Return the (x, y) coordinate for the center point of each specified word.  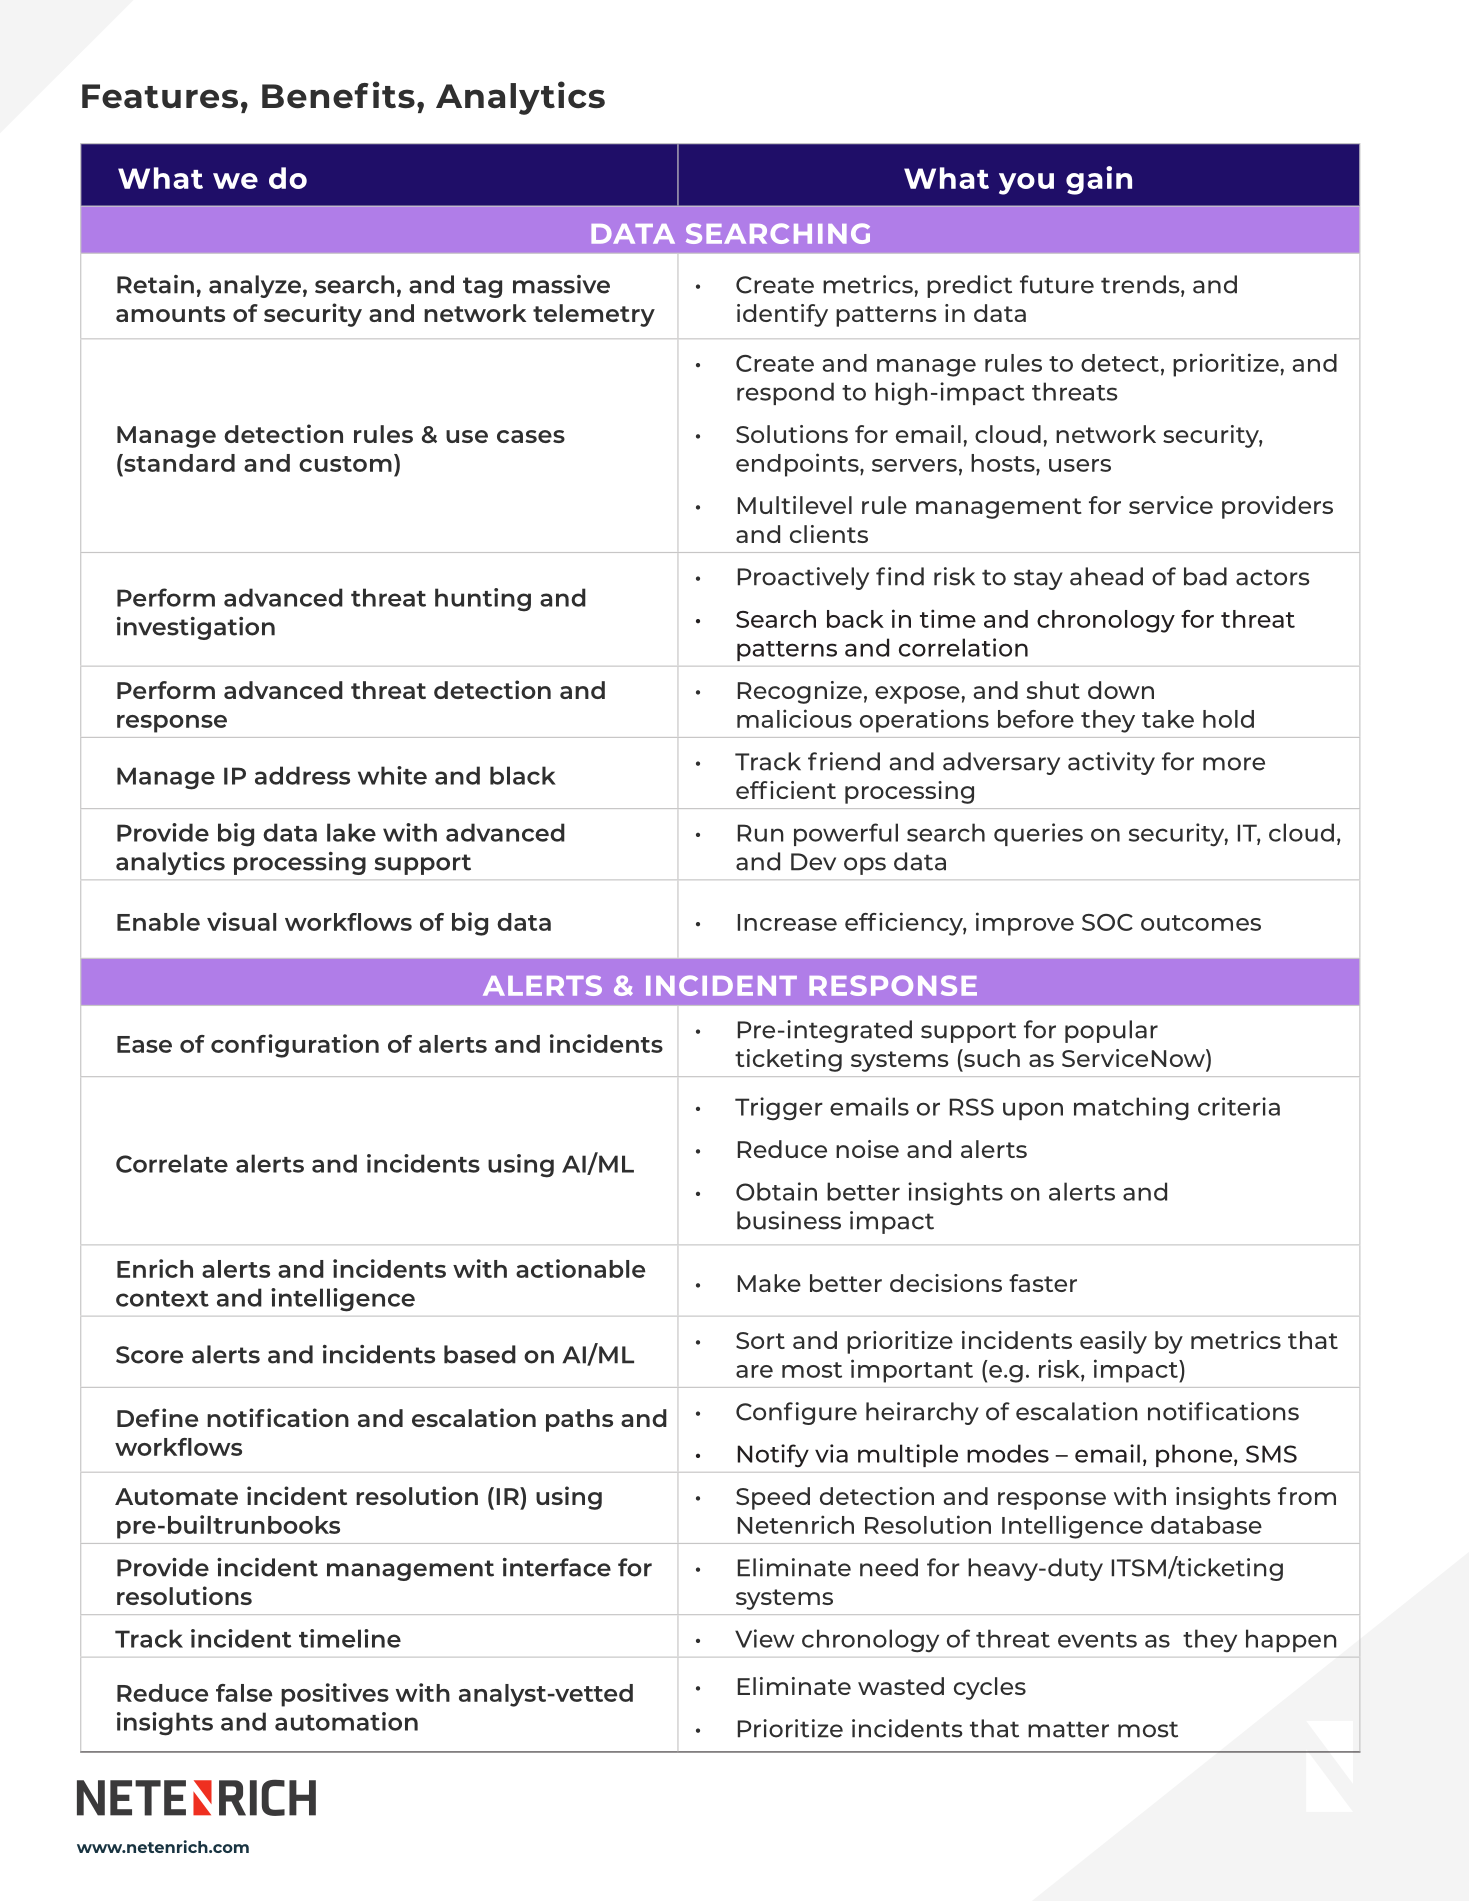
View (764, 1638)
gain (1099, 180)
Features (160, 96)
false (244, 1693)
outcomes (1201, 923)
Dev (813, 862)
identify (782, 315)
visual (241, 921)
